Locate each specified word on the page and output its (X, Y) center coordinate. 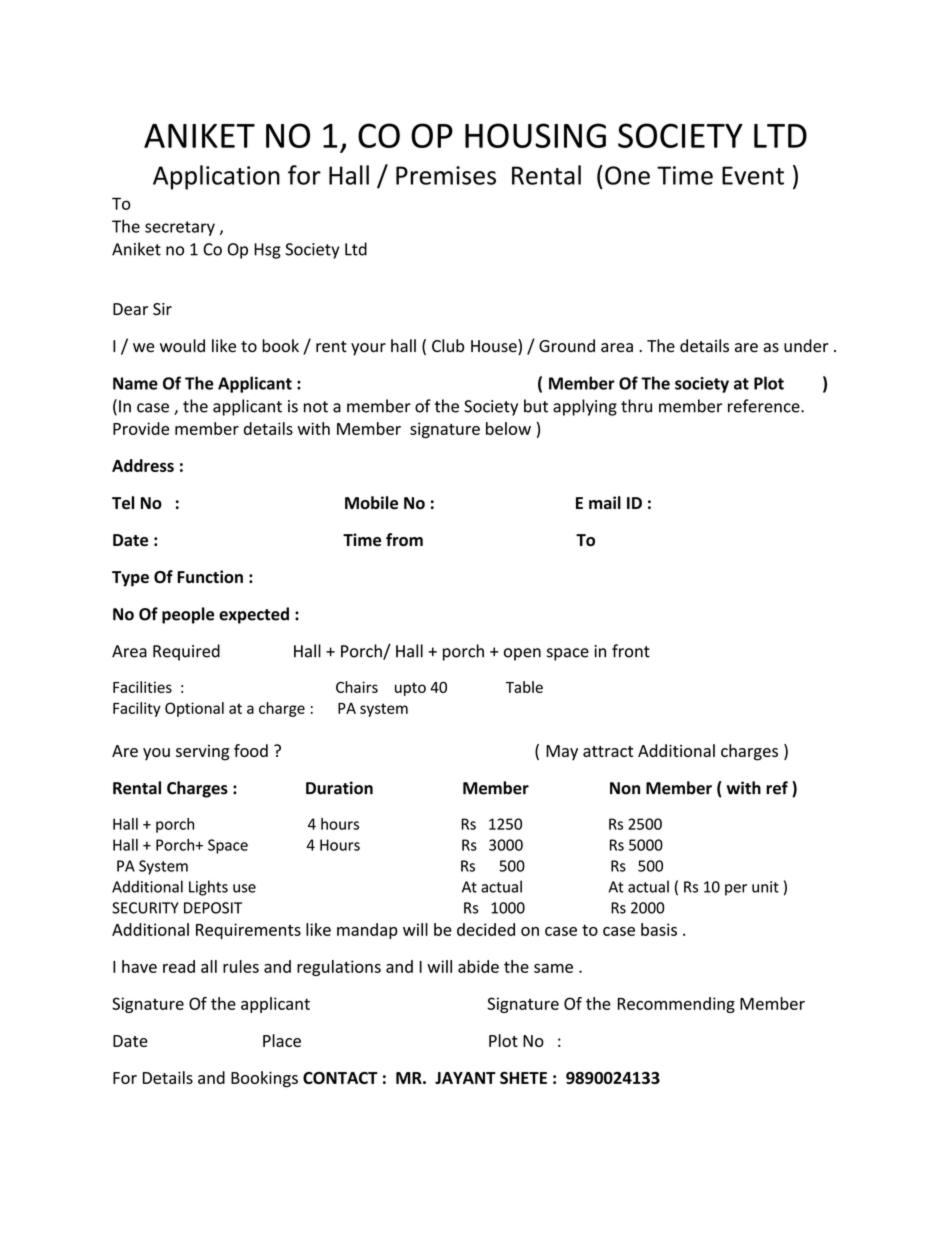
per (736, 890)
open (522, 654)
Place (282, 1040)
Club (448, 346)
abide (478, 966)
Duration (339, 788)
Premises (446, 175)
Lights (208, 888)
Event (753, 175)
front (631, 651)
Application (216, 177)
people (188, 615)
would (182, 346)
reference (765, 406)
